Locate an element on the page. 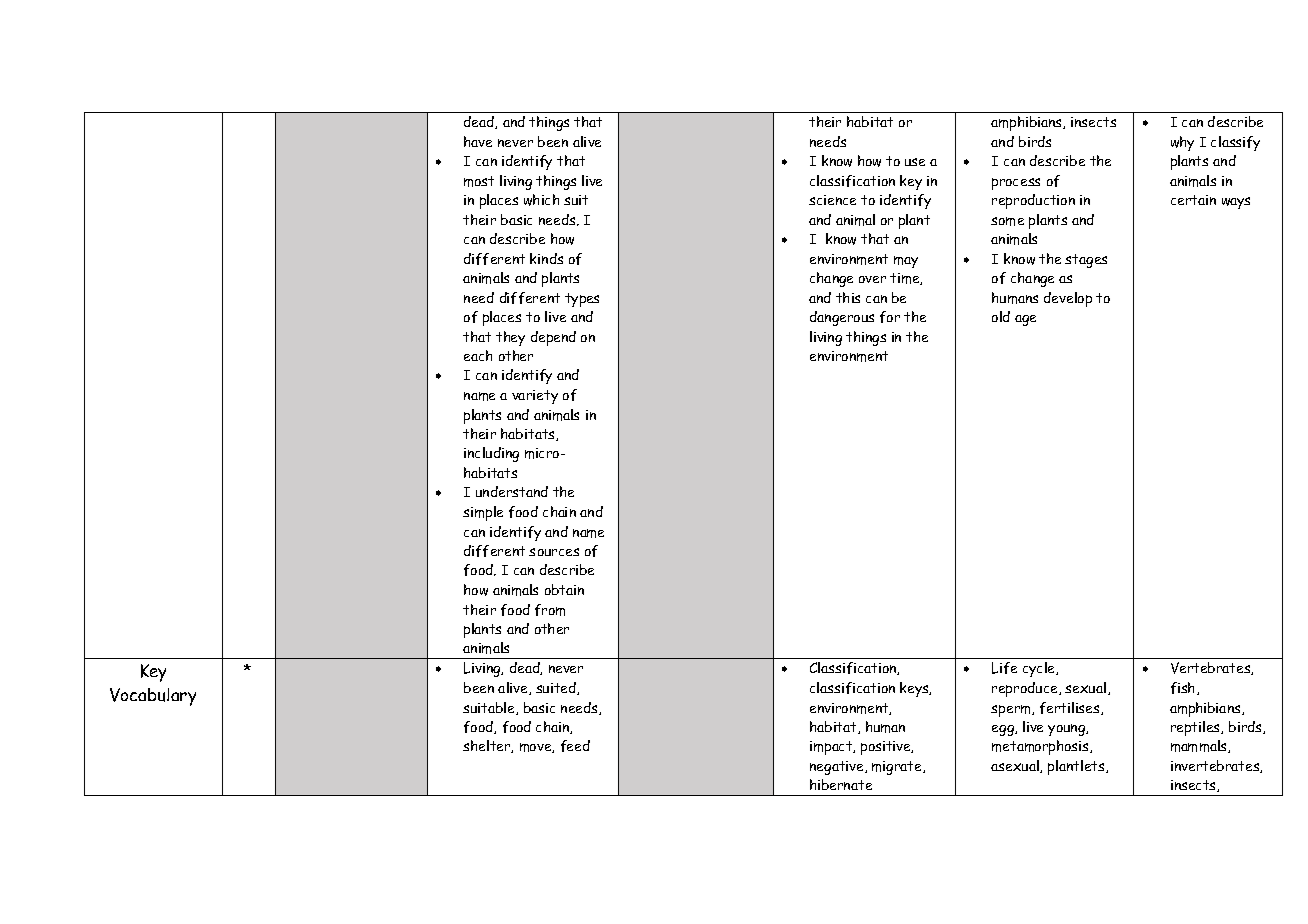 Image resolution: width=1308 pixels, height=924 pixels. Vocabulary is located at coordinates (153, 697).
